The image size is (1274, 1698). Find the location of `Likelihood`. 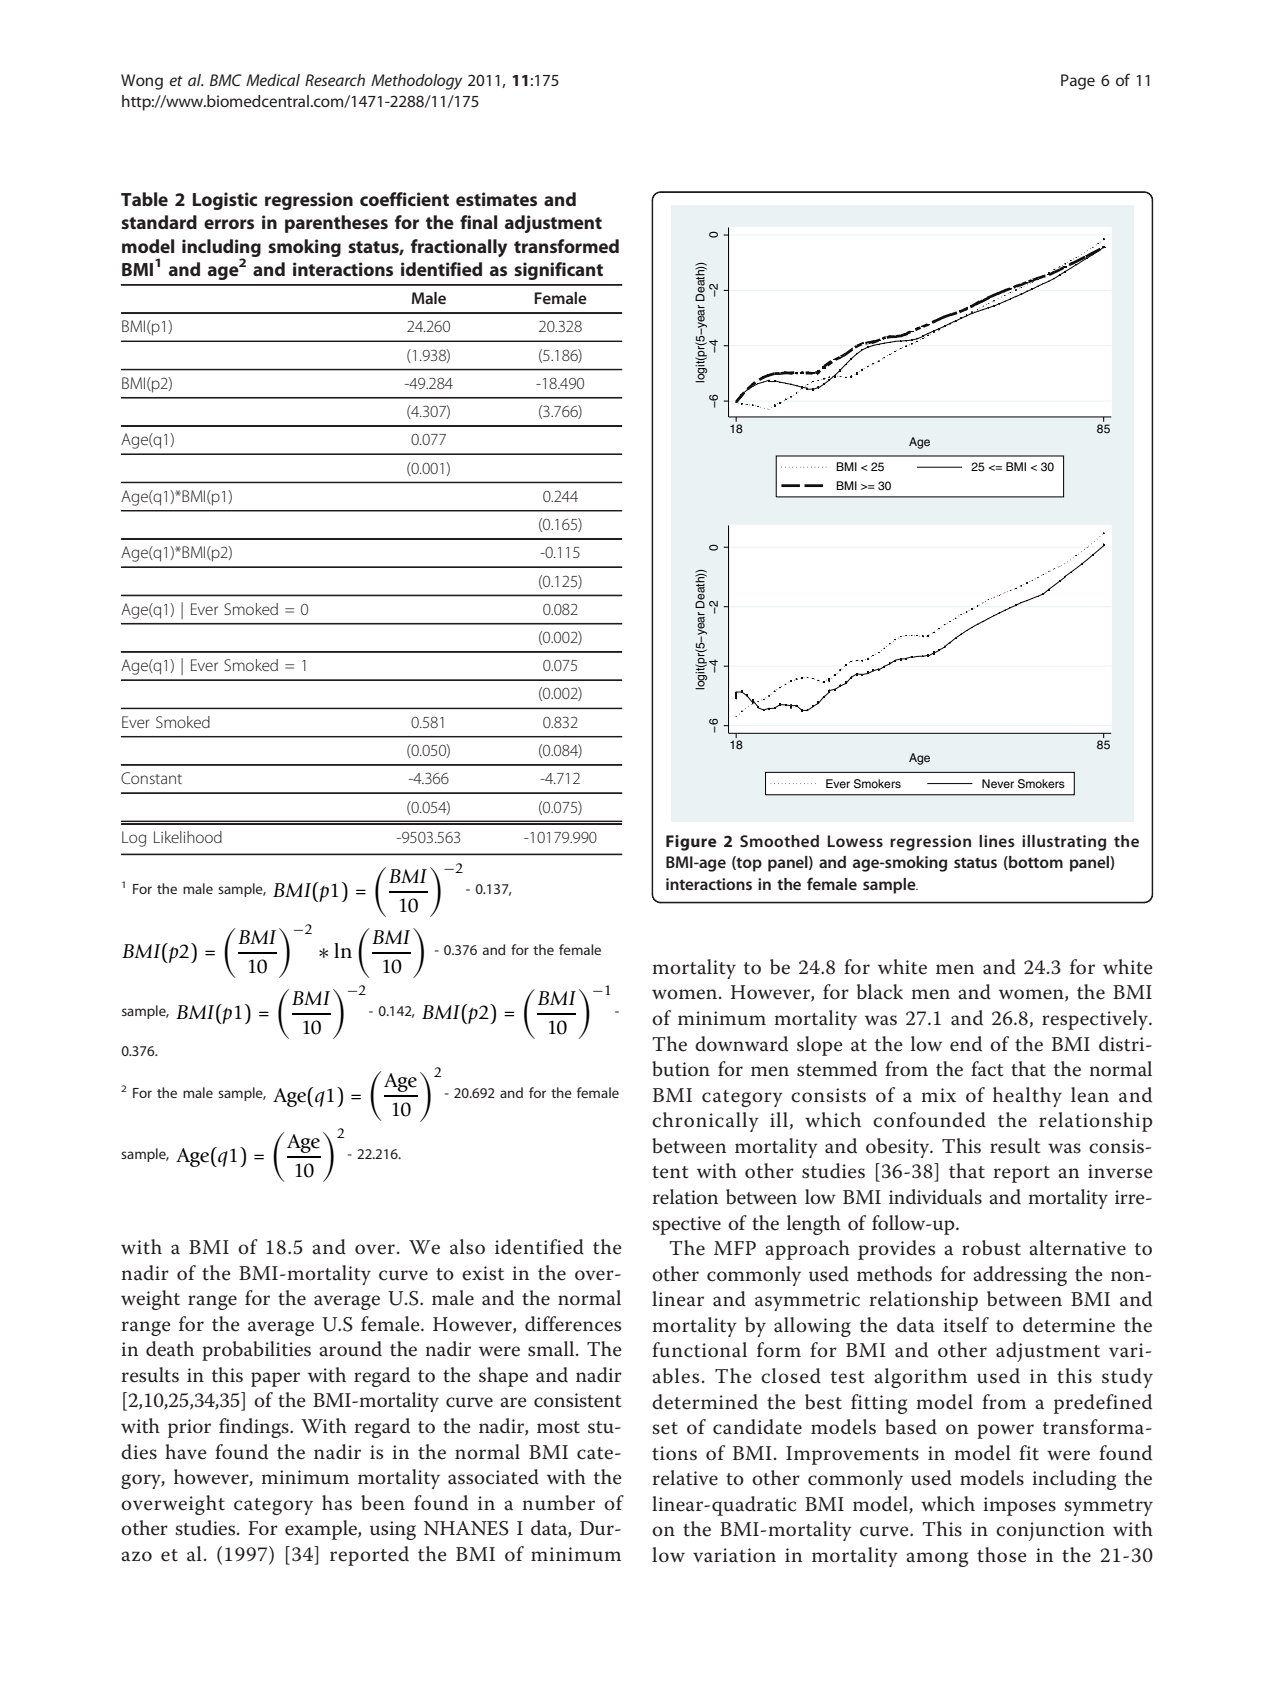

Likelihood is located at coordinates (188, 837).
